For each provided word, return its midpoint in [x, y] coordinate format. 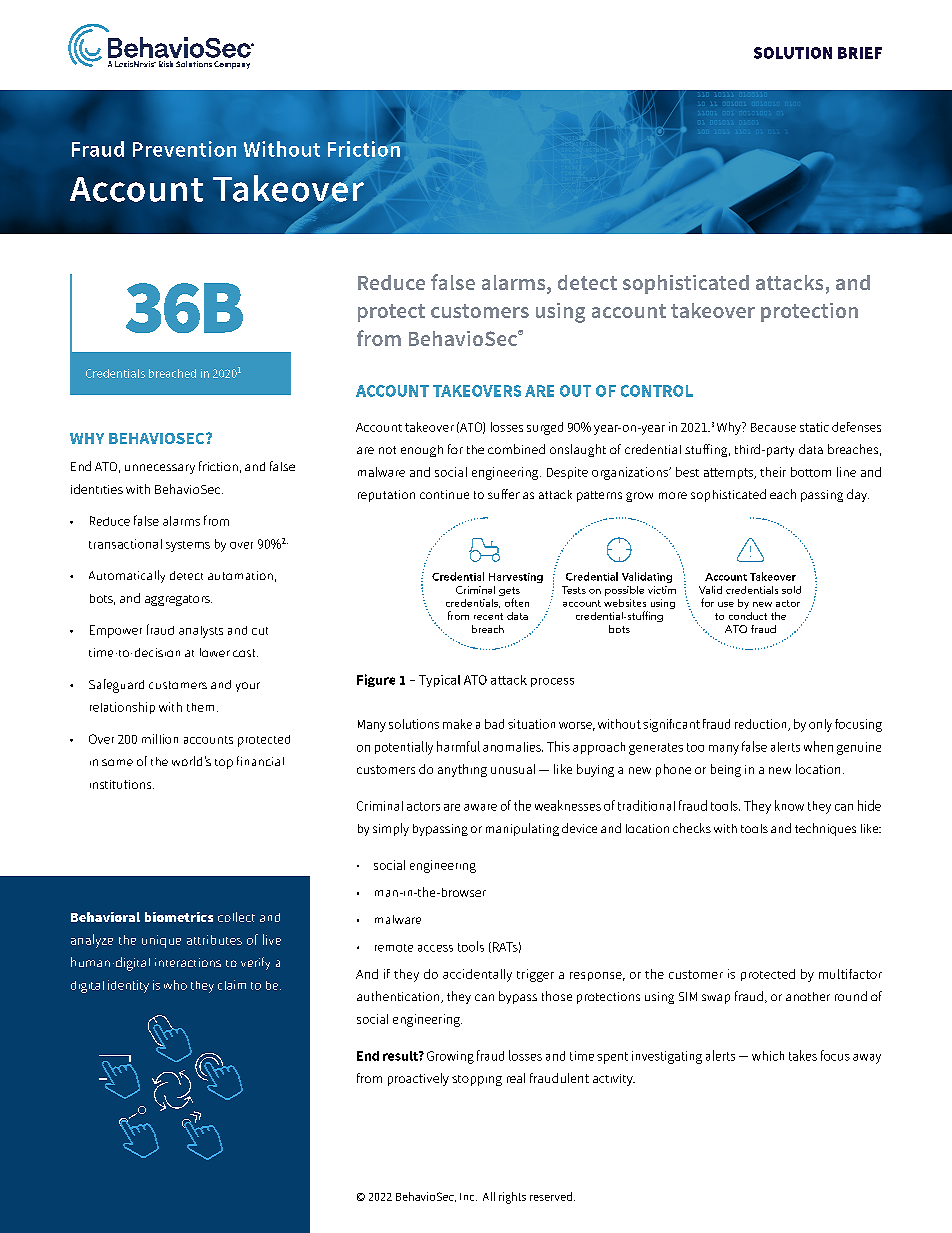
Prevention [184, 149]
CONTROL [657, 391]
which [768, 1056]
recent [488, 616]
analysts [201, 632]
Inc [468, 1197]
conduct [748, 616]
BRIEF [860, 53]
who [175, 985]
